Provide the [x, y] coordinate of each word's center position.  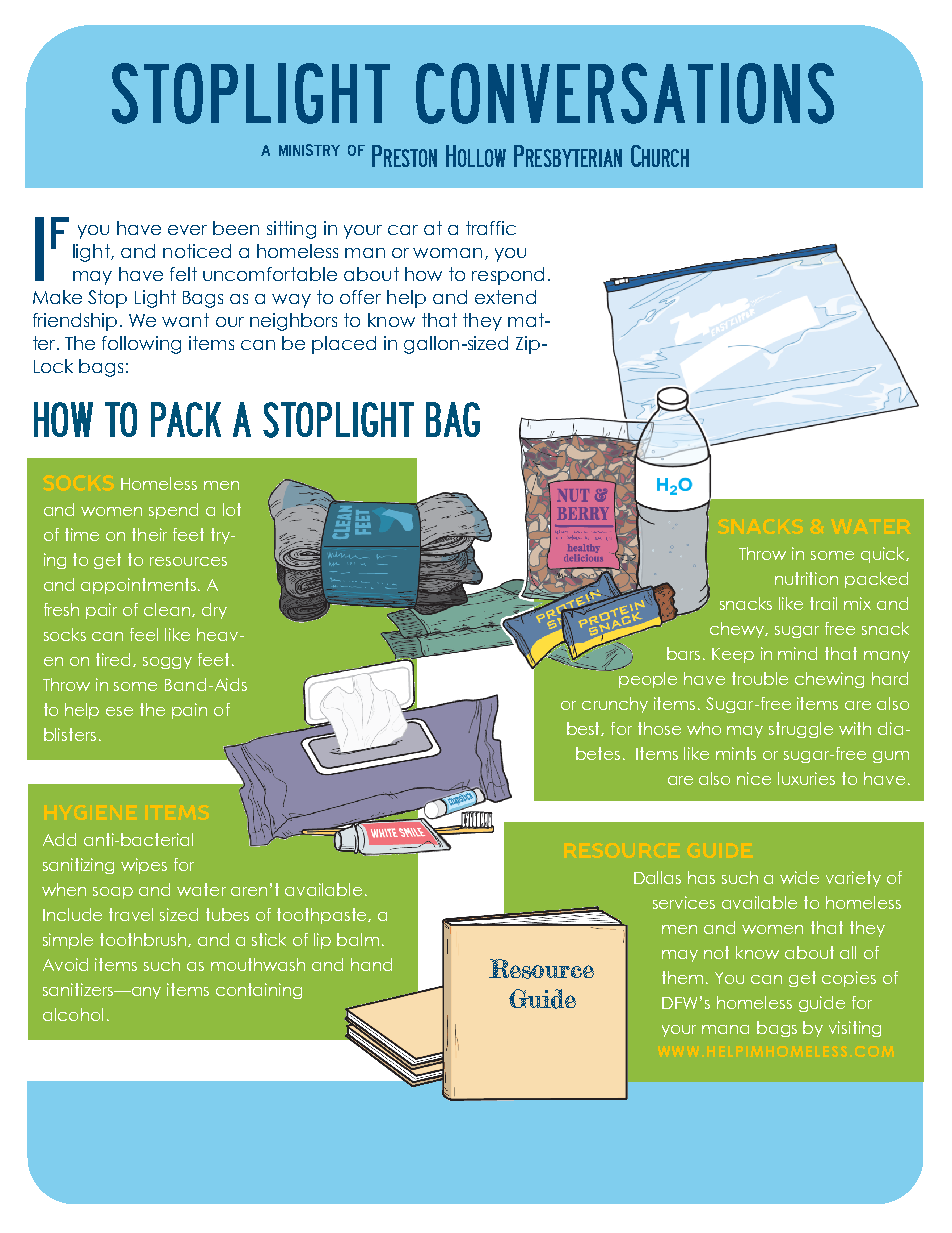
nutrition [806, 578]
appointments [140, 586]
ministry [309, 150]
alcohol [73, 1014]
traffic [491, 228]
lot [232, 509]
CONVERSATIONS [625, 93]
